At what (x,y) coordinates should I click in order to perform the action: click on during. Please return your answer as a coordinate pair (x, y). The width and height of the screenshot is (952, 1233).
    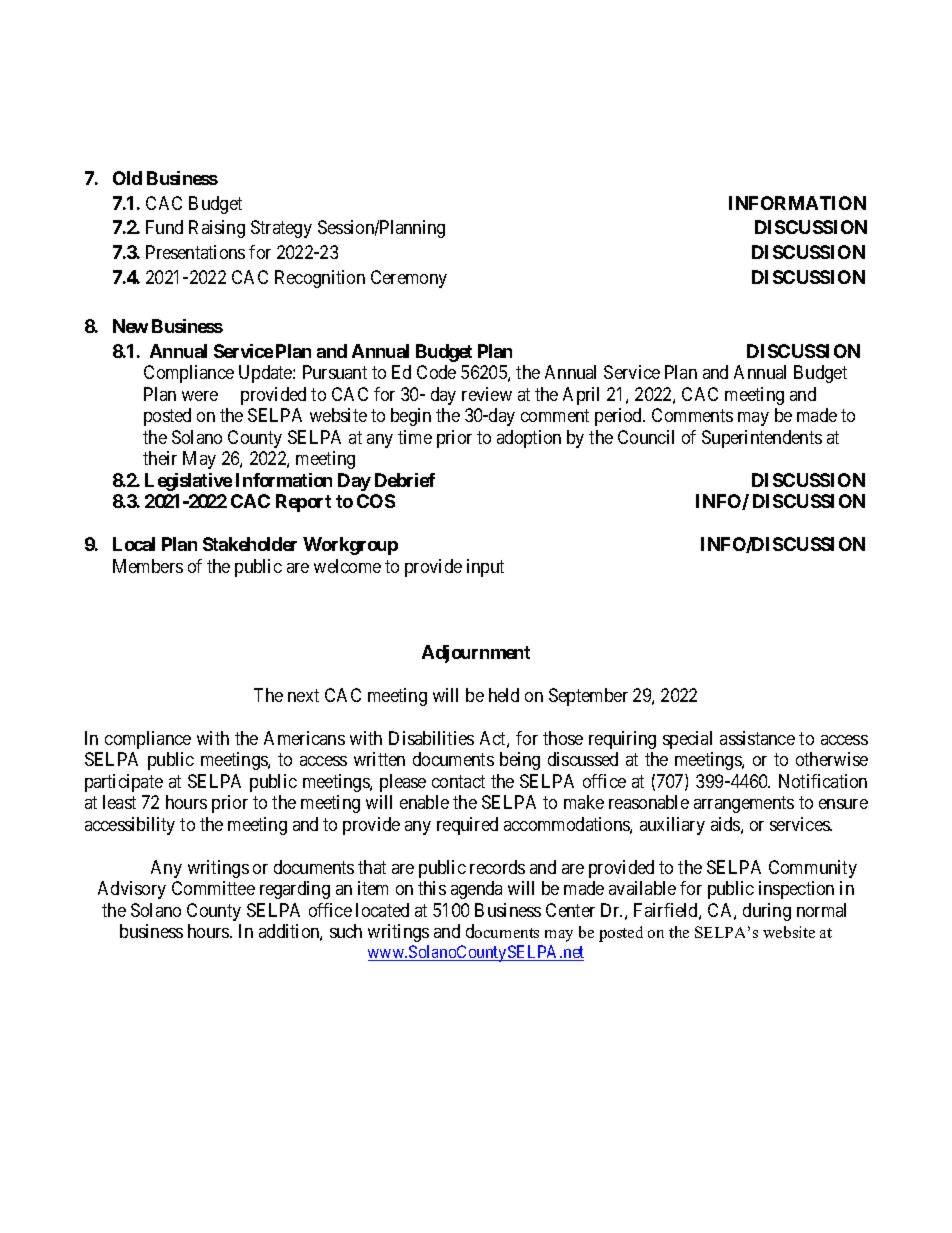
    Looking at the image, I should click on (767, 912).
